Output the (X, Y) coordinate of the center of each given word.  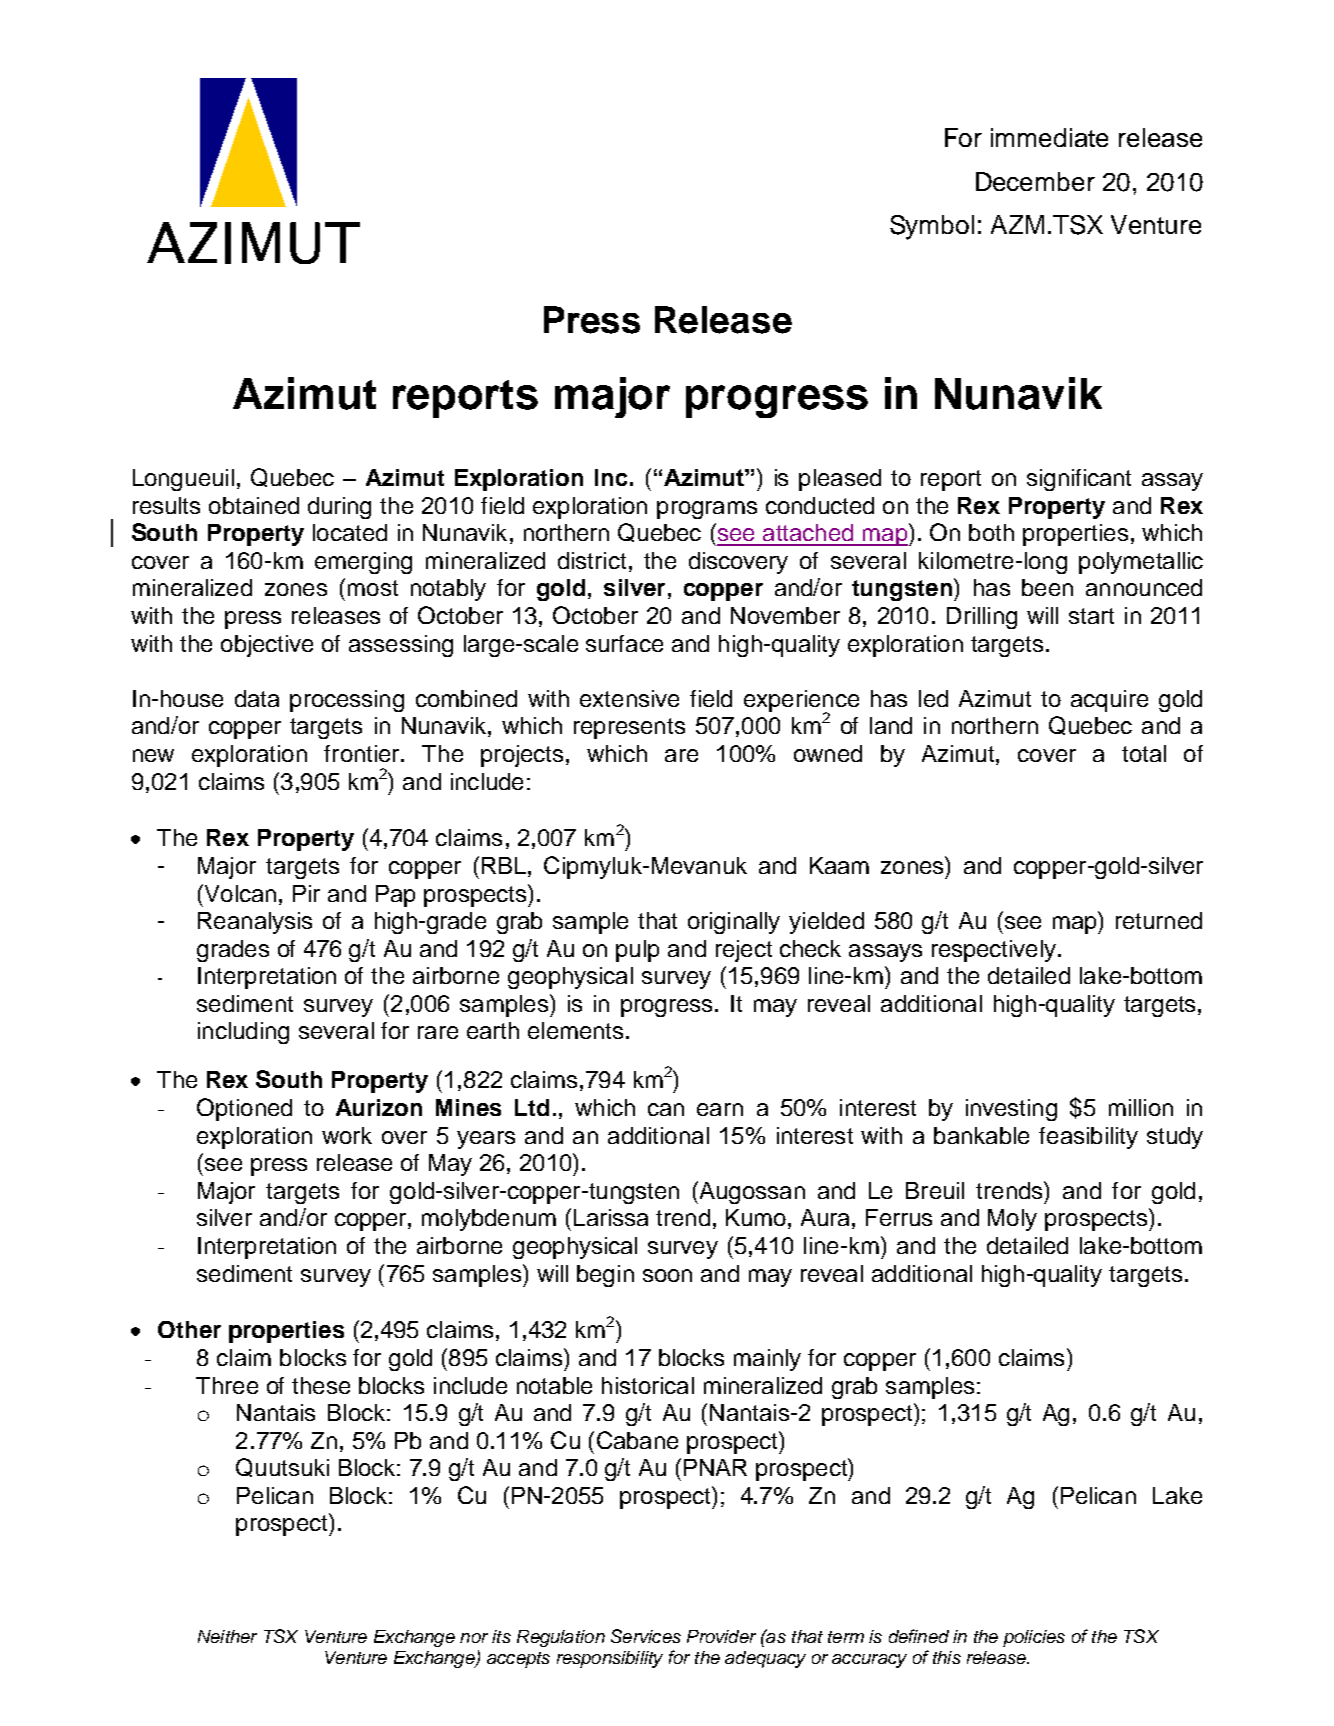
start (1091, 616)
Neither (227, 1636)
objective (267, 646)
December (1035, 181)
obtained (254, 505)
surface (624, 643)
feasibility (1088, 1138)
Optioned (244, 1109)
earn (720, 1109)
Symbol (932, 227)
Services (646, 1636)
